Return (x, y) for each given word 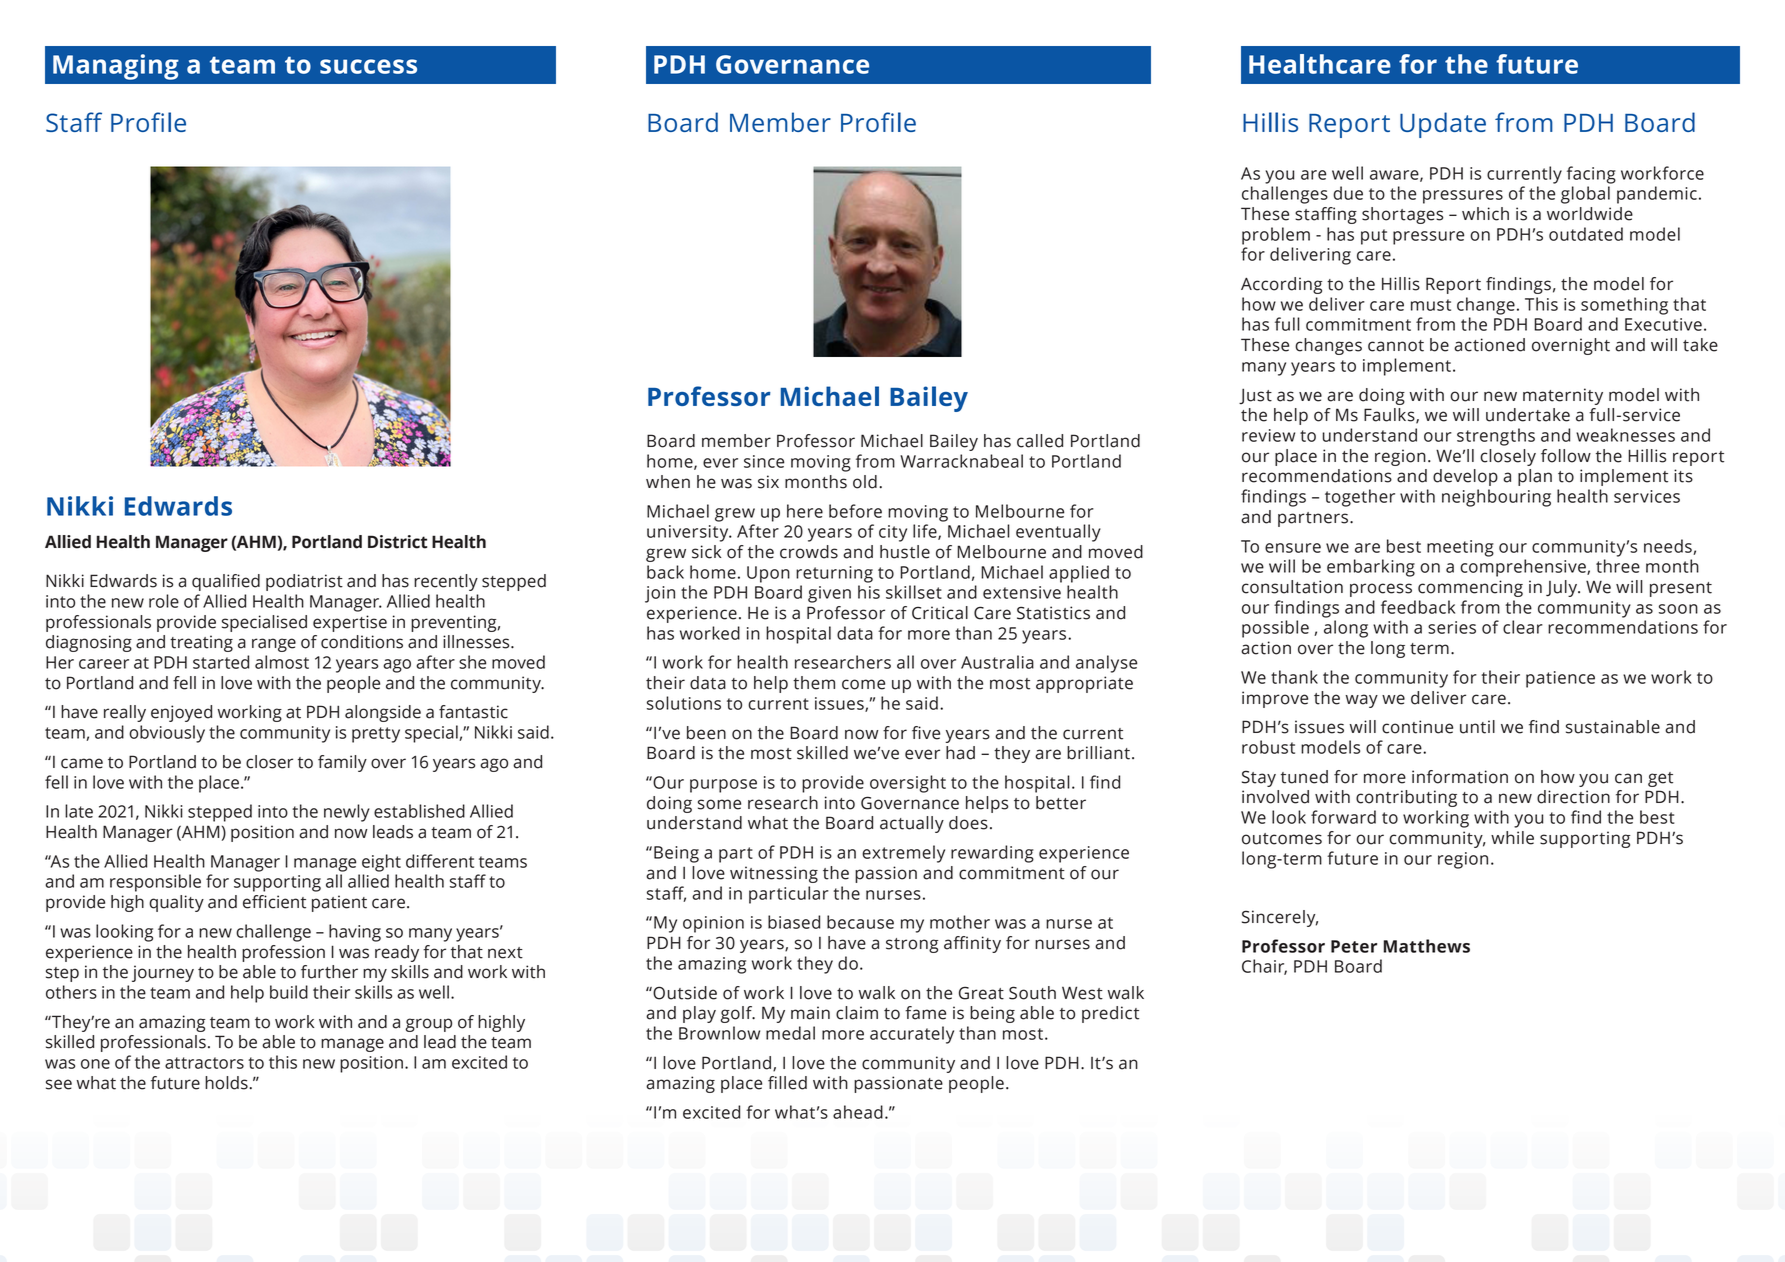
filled (787, 1083)
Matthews (1426, 946)
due (1348, 193)
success (368, 66)
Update (1443, 125)
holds (227, 1083)
